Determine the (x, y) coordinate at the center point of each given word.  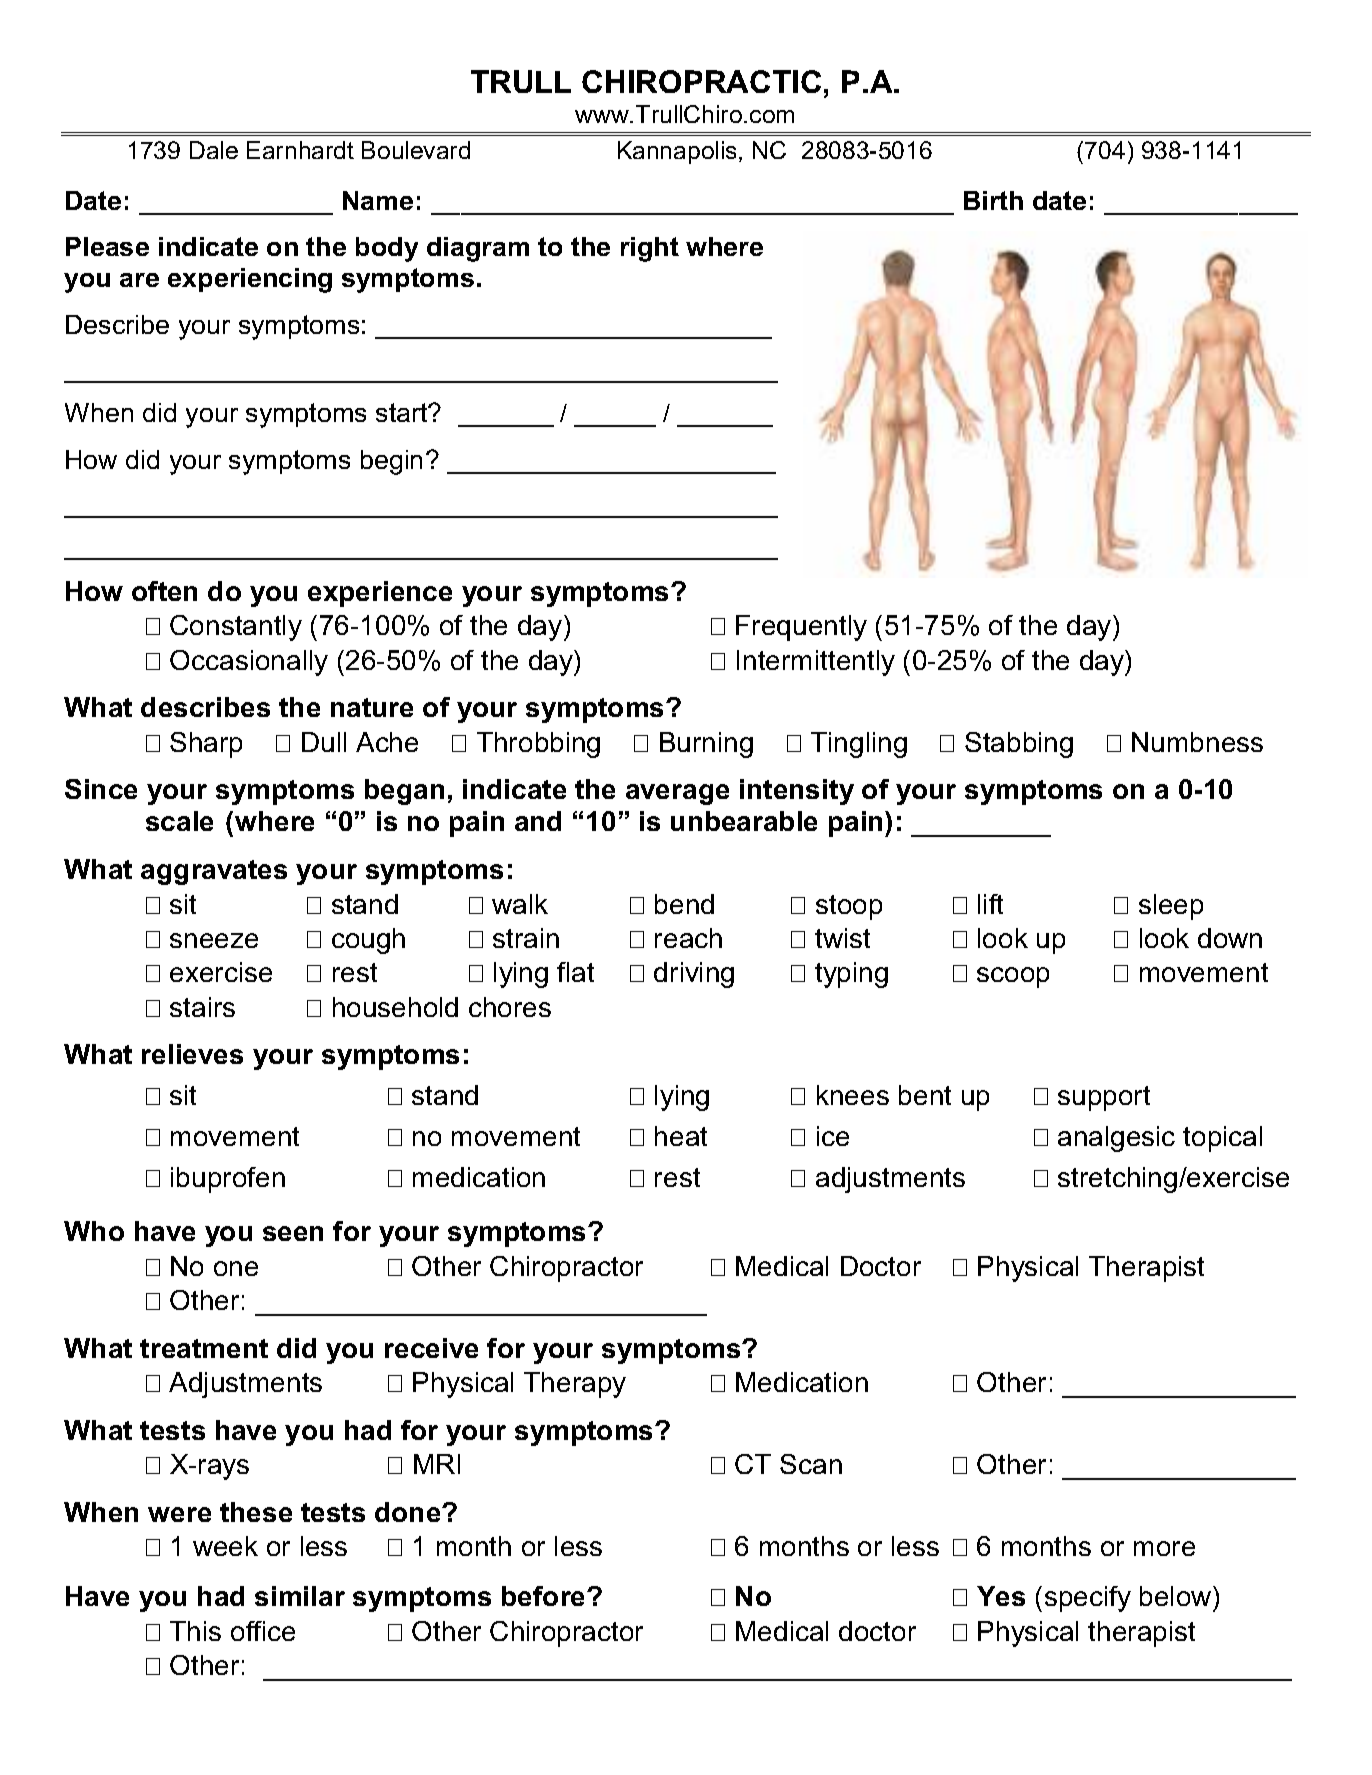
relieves (192, 1054)
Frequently (801, 628)
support (1104, 1098)
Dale (214, 150)
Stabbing (1019, 745)
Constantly (236, 628)
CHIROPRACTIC (701, 81)
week (225, 1546)
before (545, 1596)
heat (681, 1136)
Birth (993, 200)
